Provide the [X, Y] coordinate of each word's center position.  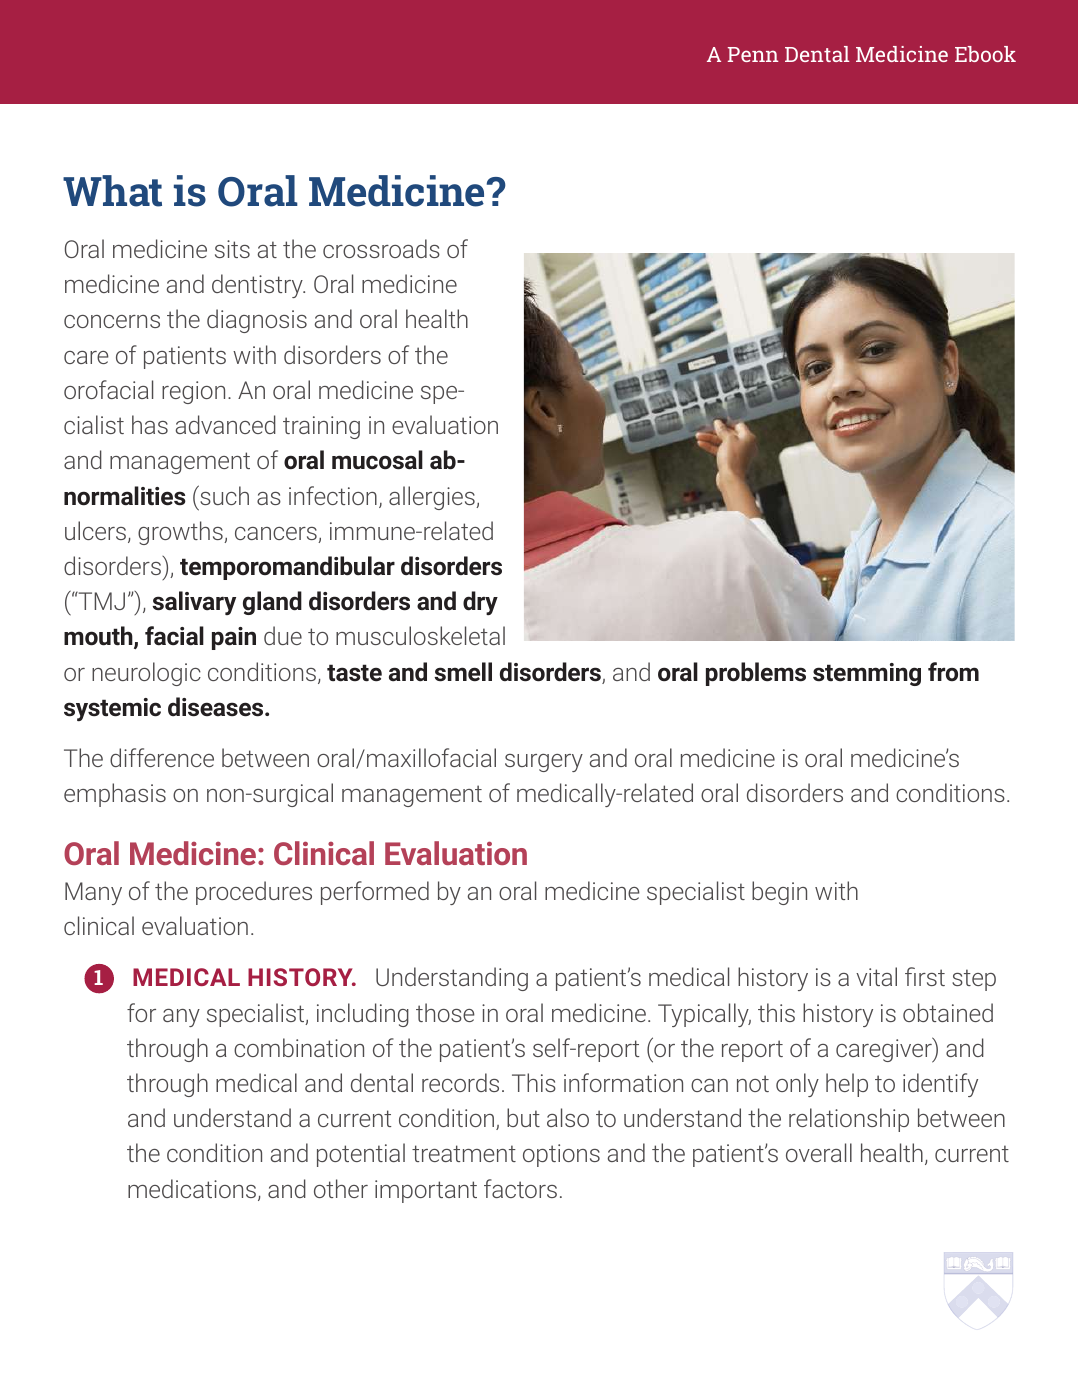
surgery [544, 763]
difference [162, 757]
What [112, 191]
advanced [226, 424]
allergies [433, 498]
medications [192, 1188]
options [561, 1155]
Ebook [985, 54]
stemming [867, 674]
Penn [753, 54]
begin [779, 893]
